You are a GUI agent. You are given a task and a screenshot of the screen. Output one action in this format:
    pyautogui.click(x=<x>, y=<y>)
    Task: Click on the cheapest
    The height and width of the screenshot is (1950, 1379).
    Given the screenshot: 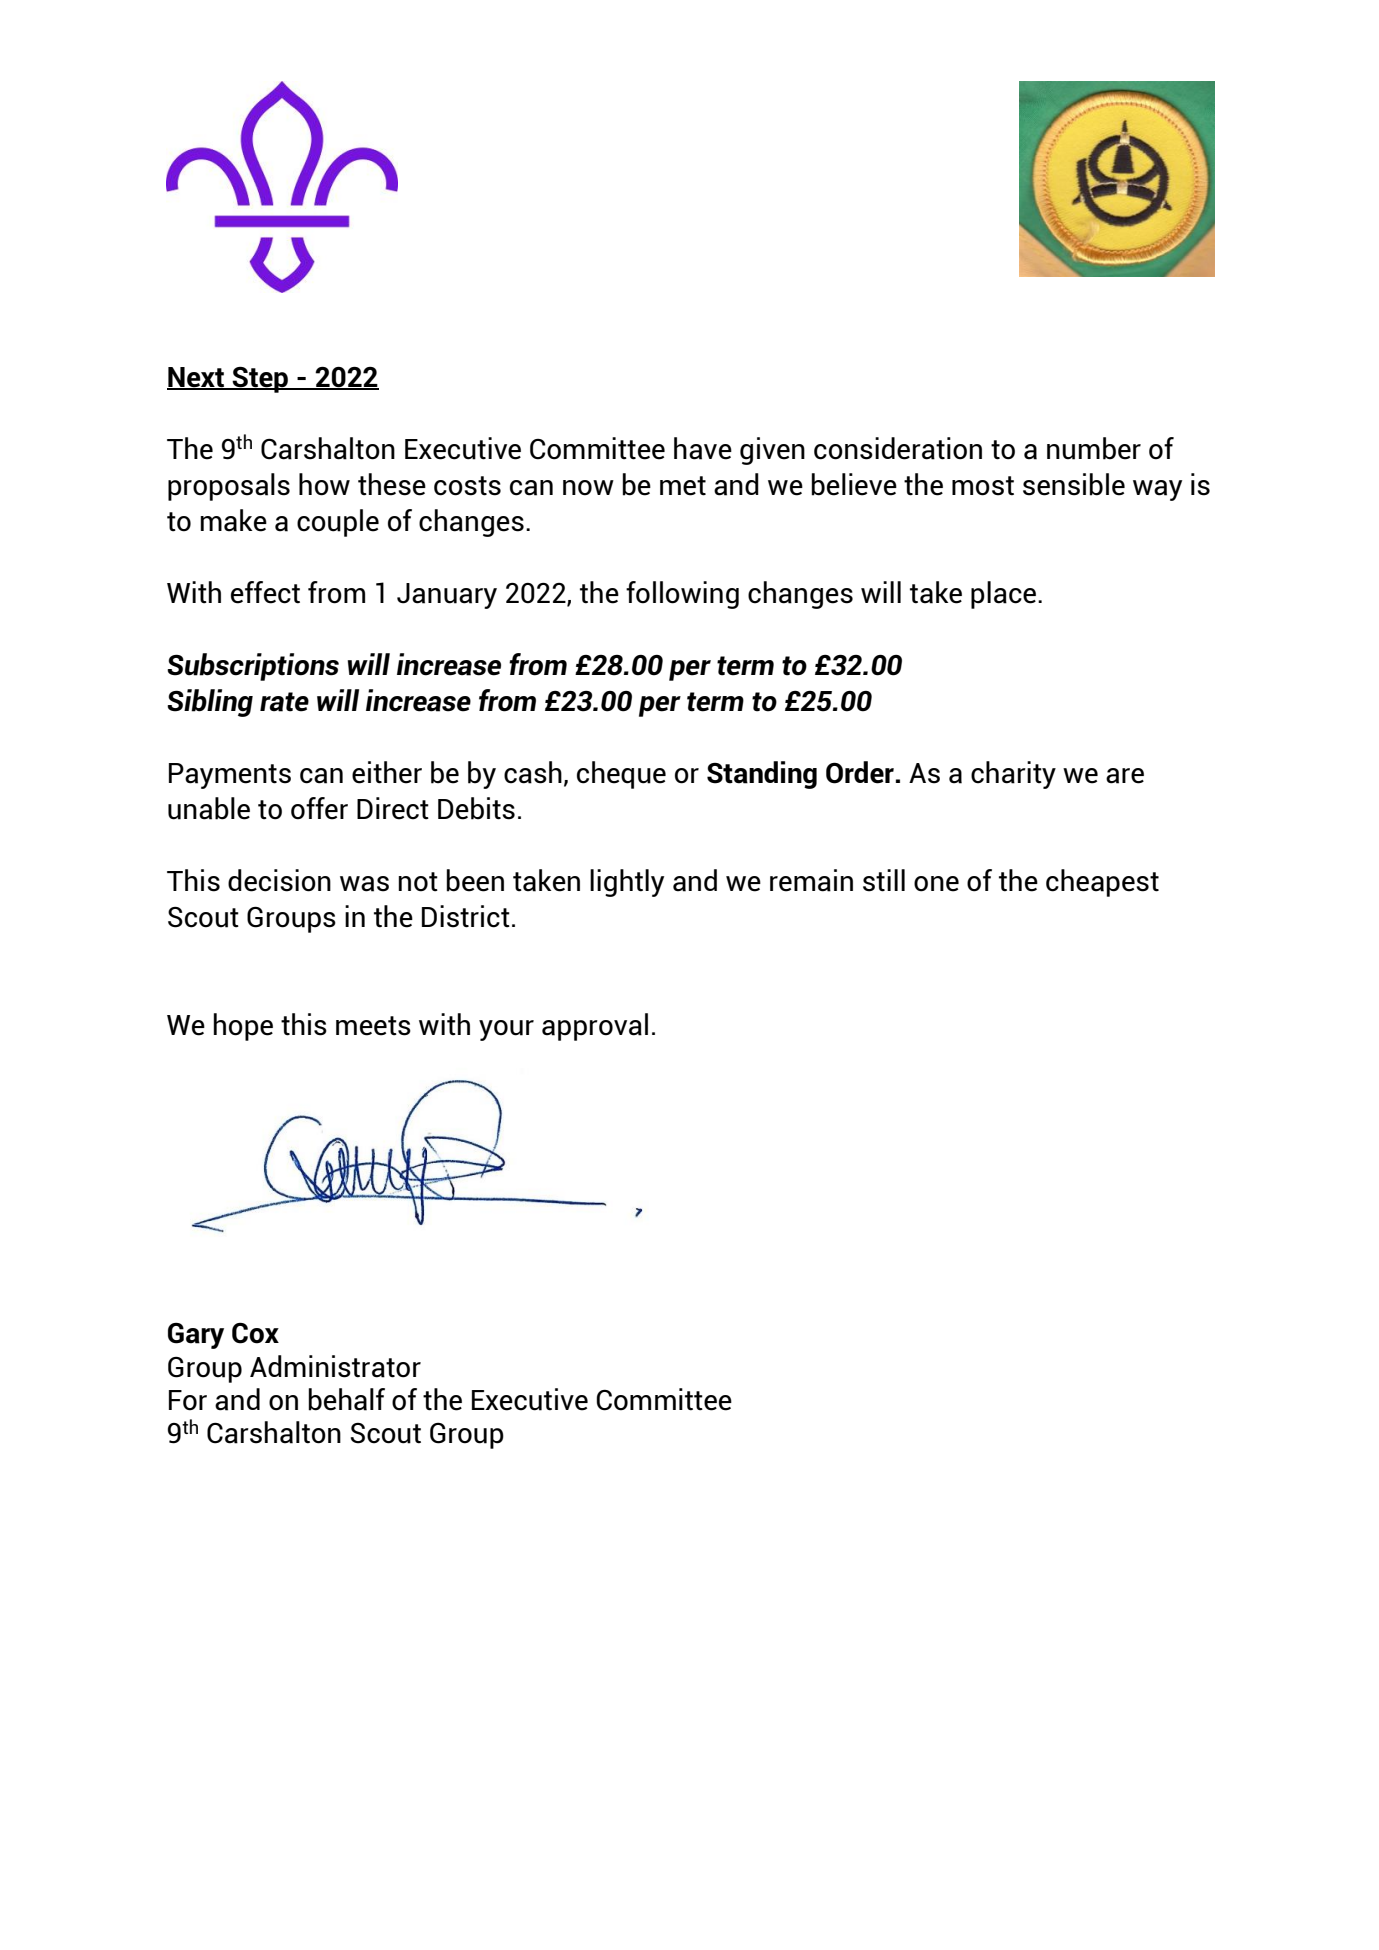 What is the action you would take?
    pyautogui.click(x=1102, y=883)
